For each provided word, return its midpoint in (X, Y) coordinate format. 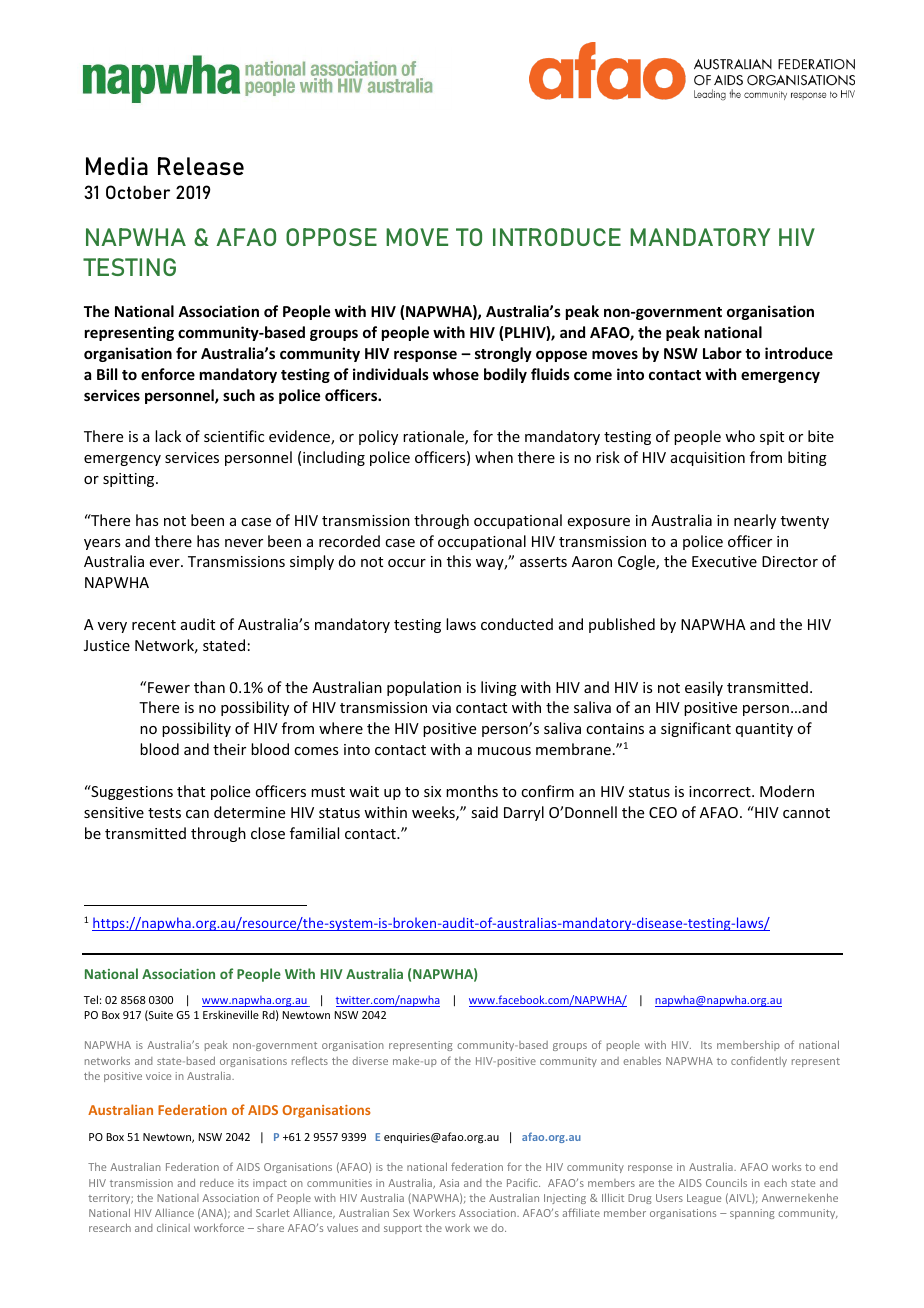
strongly (503, 354)
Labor (722, 353)
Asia (449, 1183)
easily (704, 688)
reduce (217, 1183)
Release (201, 166)
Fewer (169, 687)
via (441, 707)
